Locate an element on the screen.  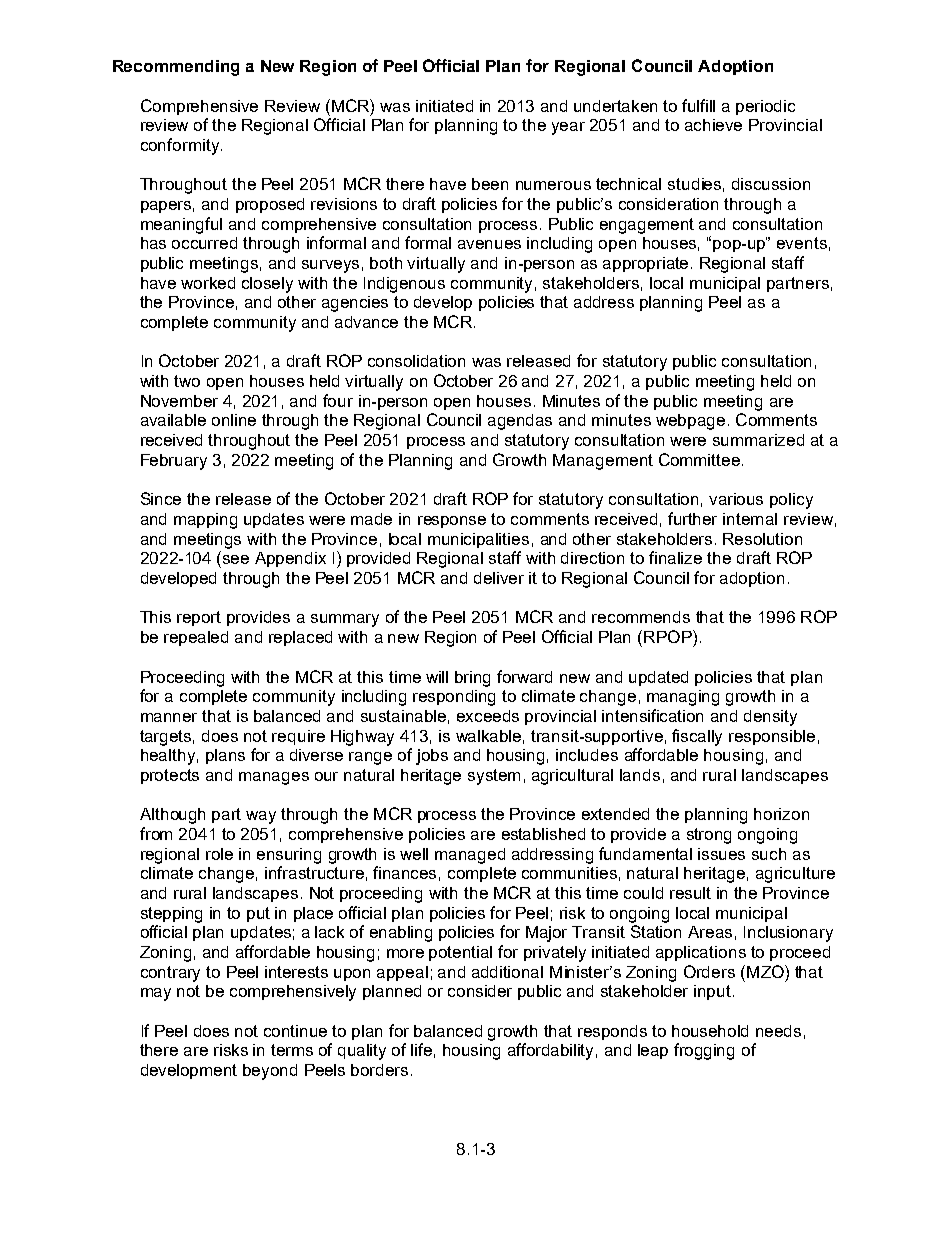
beyond is located at coordinates (270, 1072).
